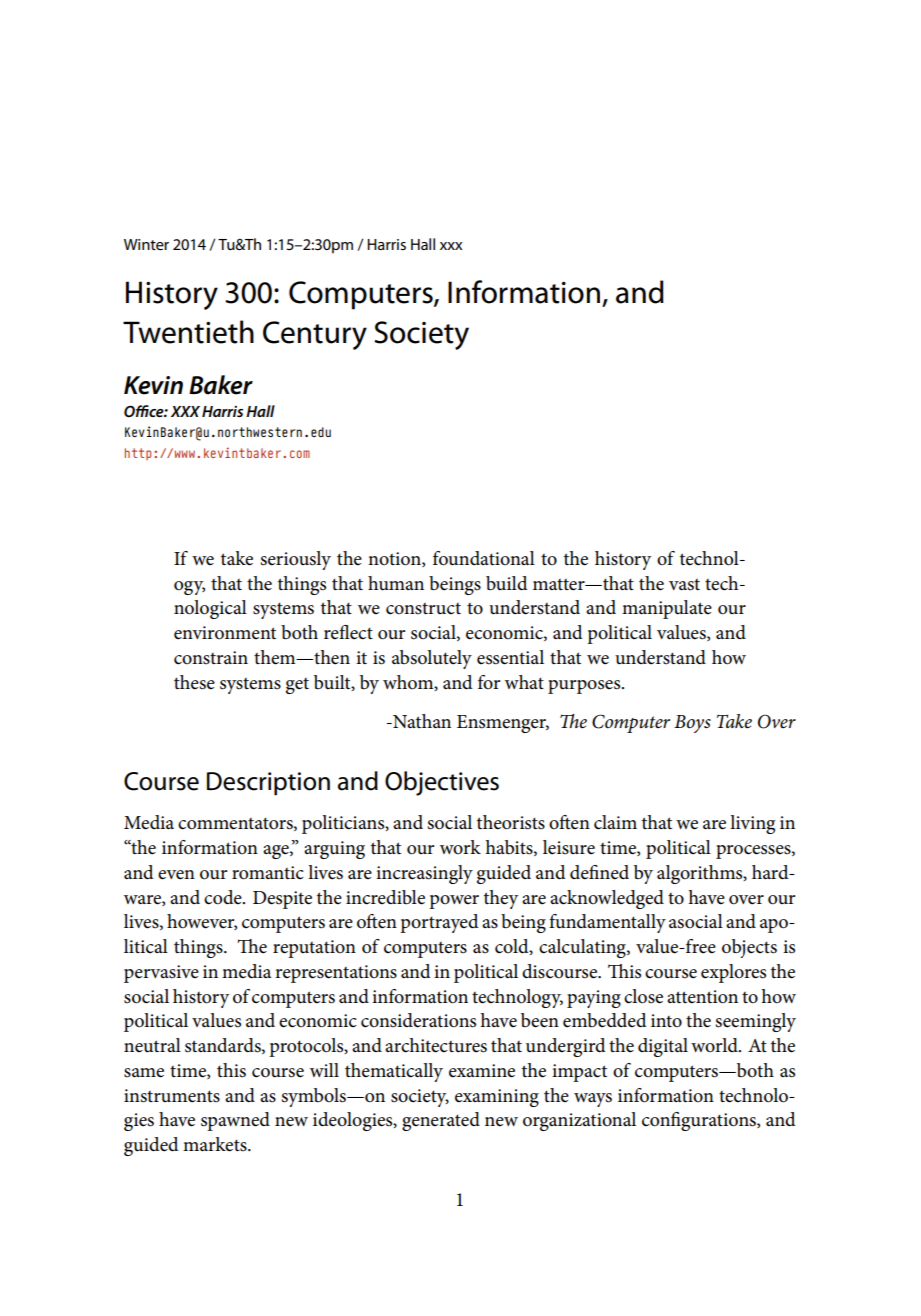  I want to click on portrayed, so click(439, 923).
